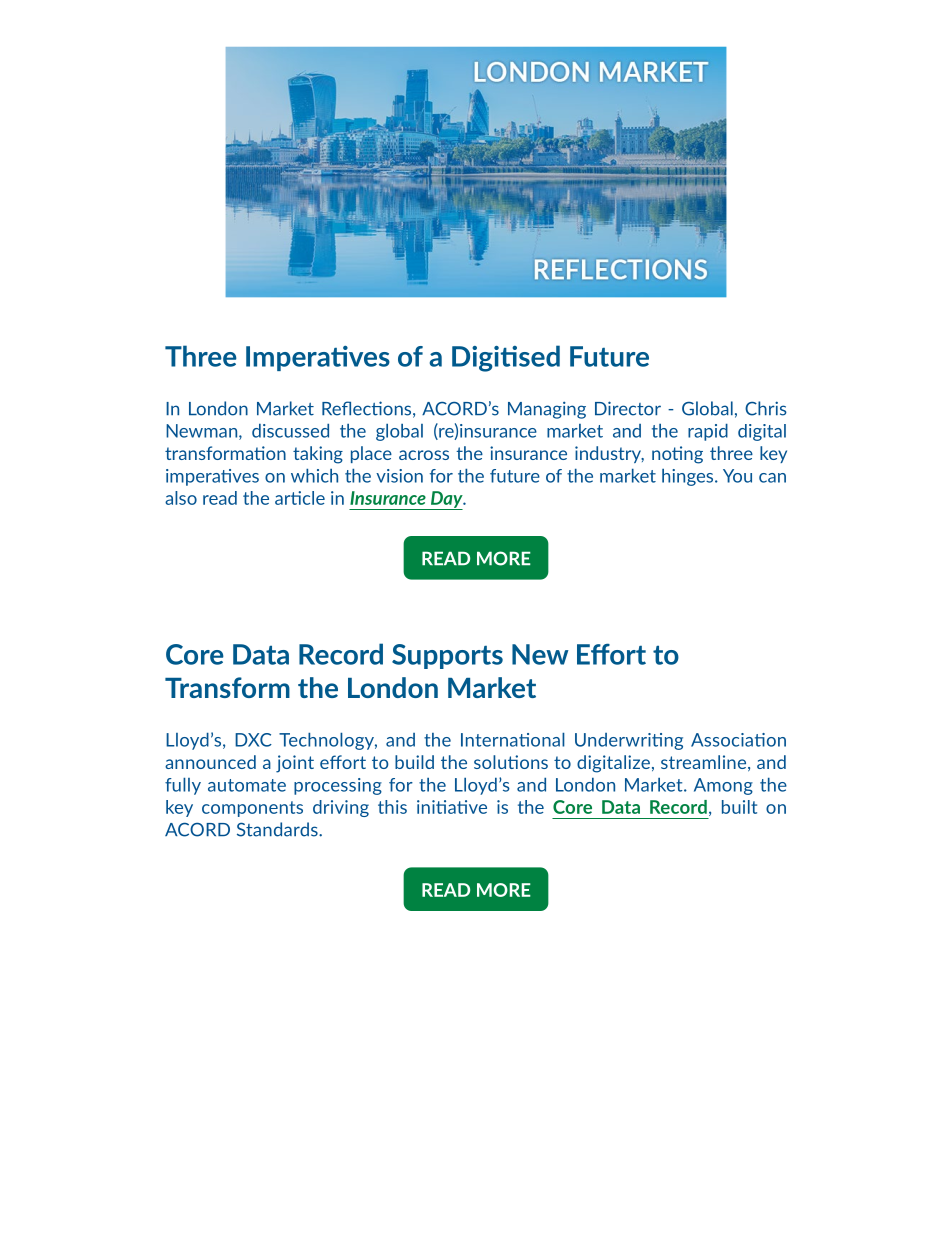 Image resolution: width=952 pixels, height=1233 pixels. I want to click on components, so click(252, 809).
